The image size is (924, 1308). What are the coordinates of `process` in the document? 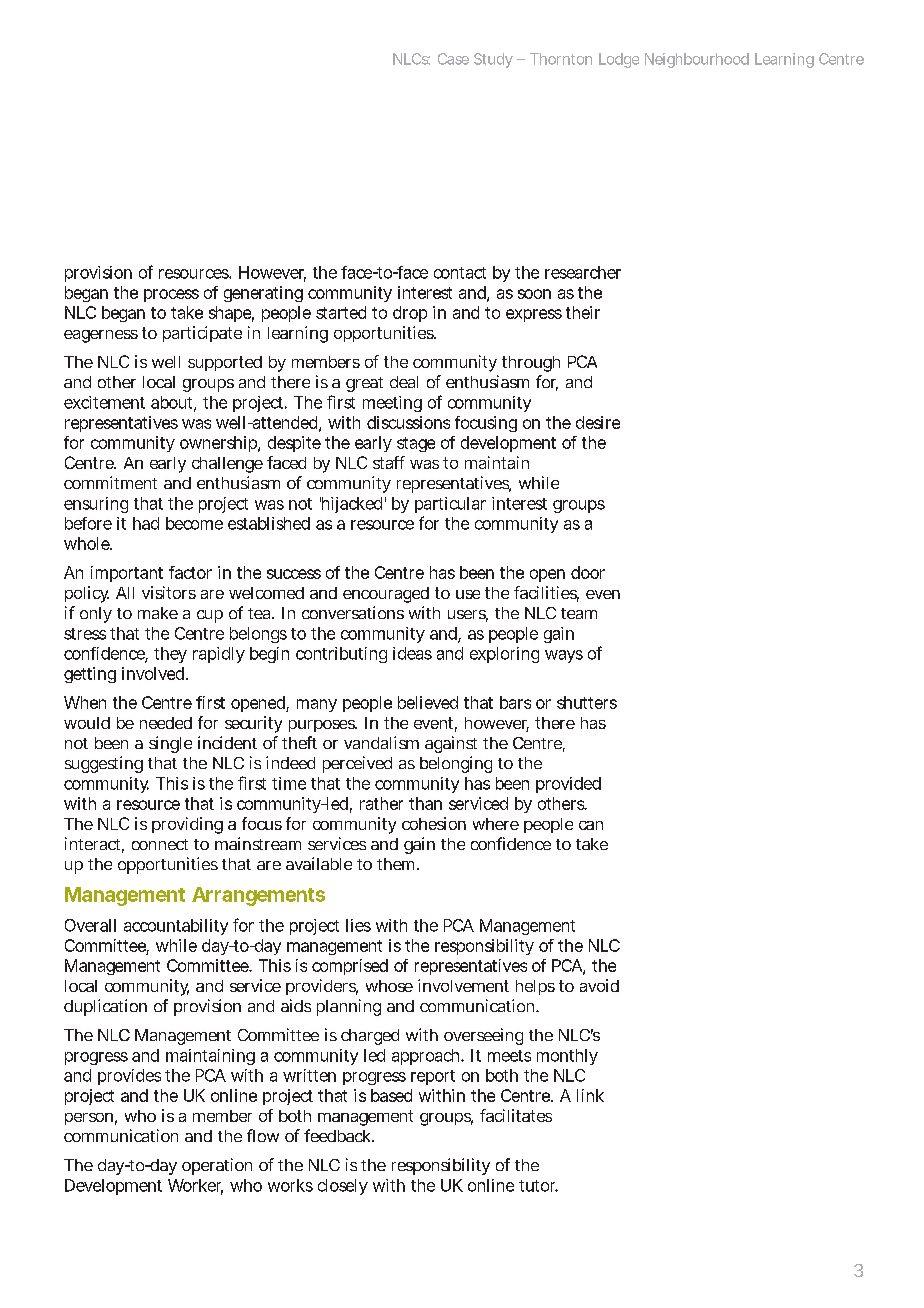 It's located at (171, 295).
